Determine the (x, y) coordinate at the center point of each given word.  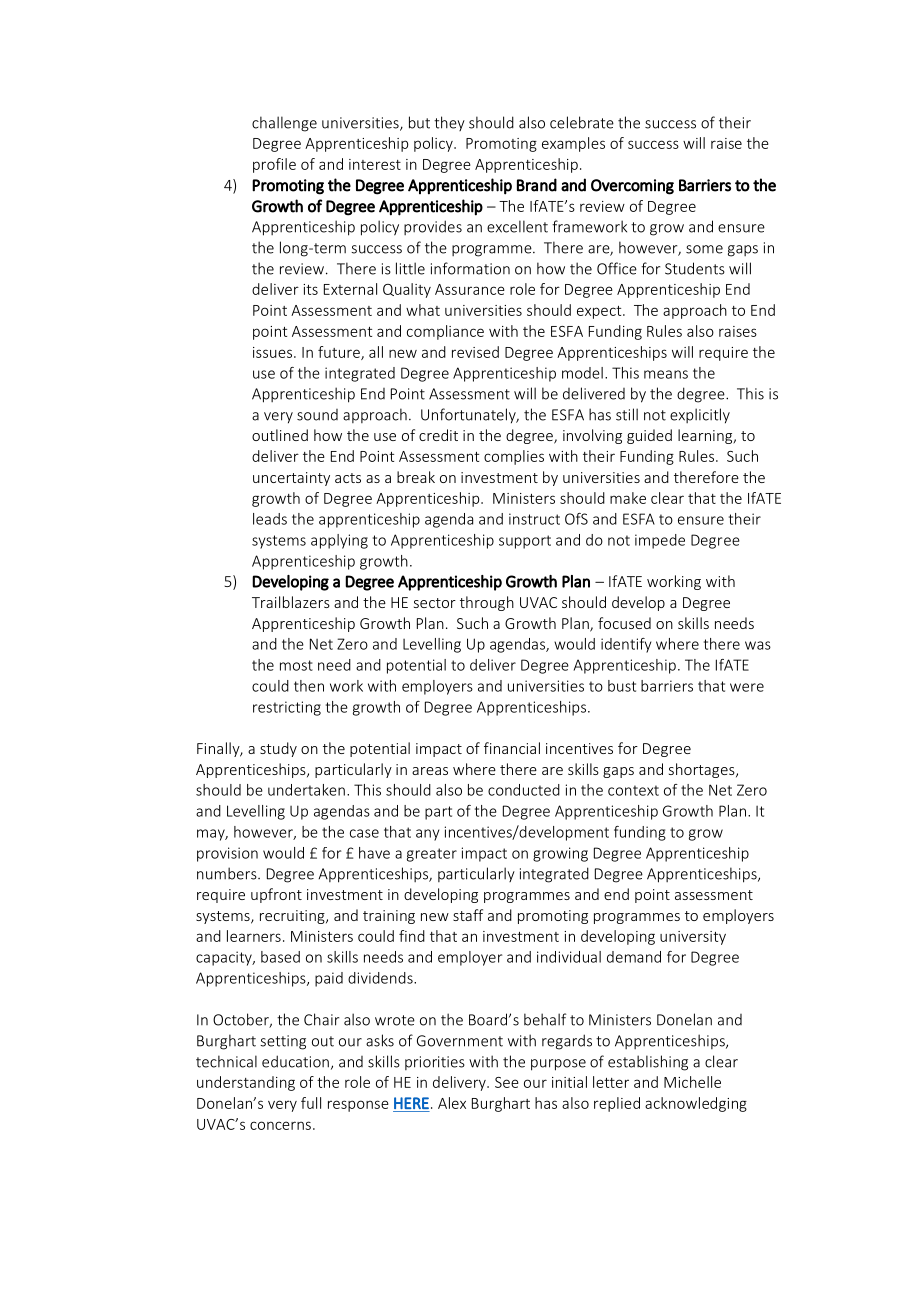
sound (317, 415)
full (311, 1103)
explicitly (700, 416)
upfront (276, 895)
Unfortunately (469, 416)
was (758, 645)
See (507, 1082)
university (693, 938)
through (487, 603)
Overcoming (632, 187)
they (449, 123)
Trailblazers (291, 602)
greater (432, 855)
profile (274, 165)
